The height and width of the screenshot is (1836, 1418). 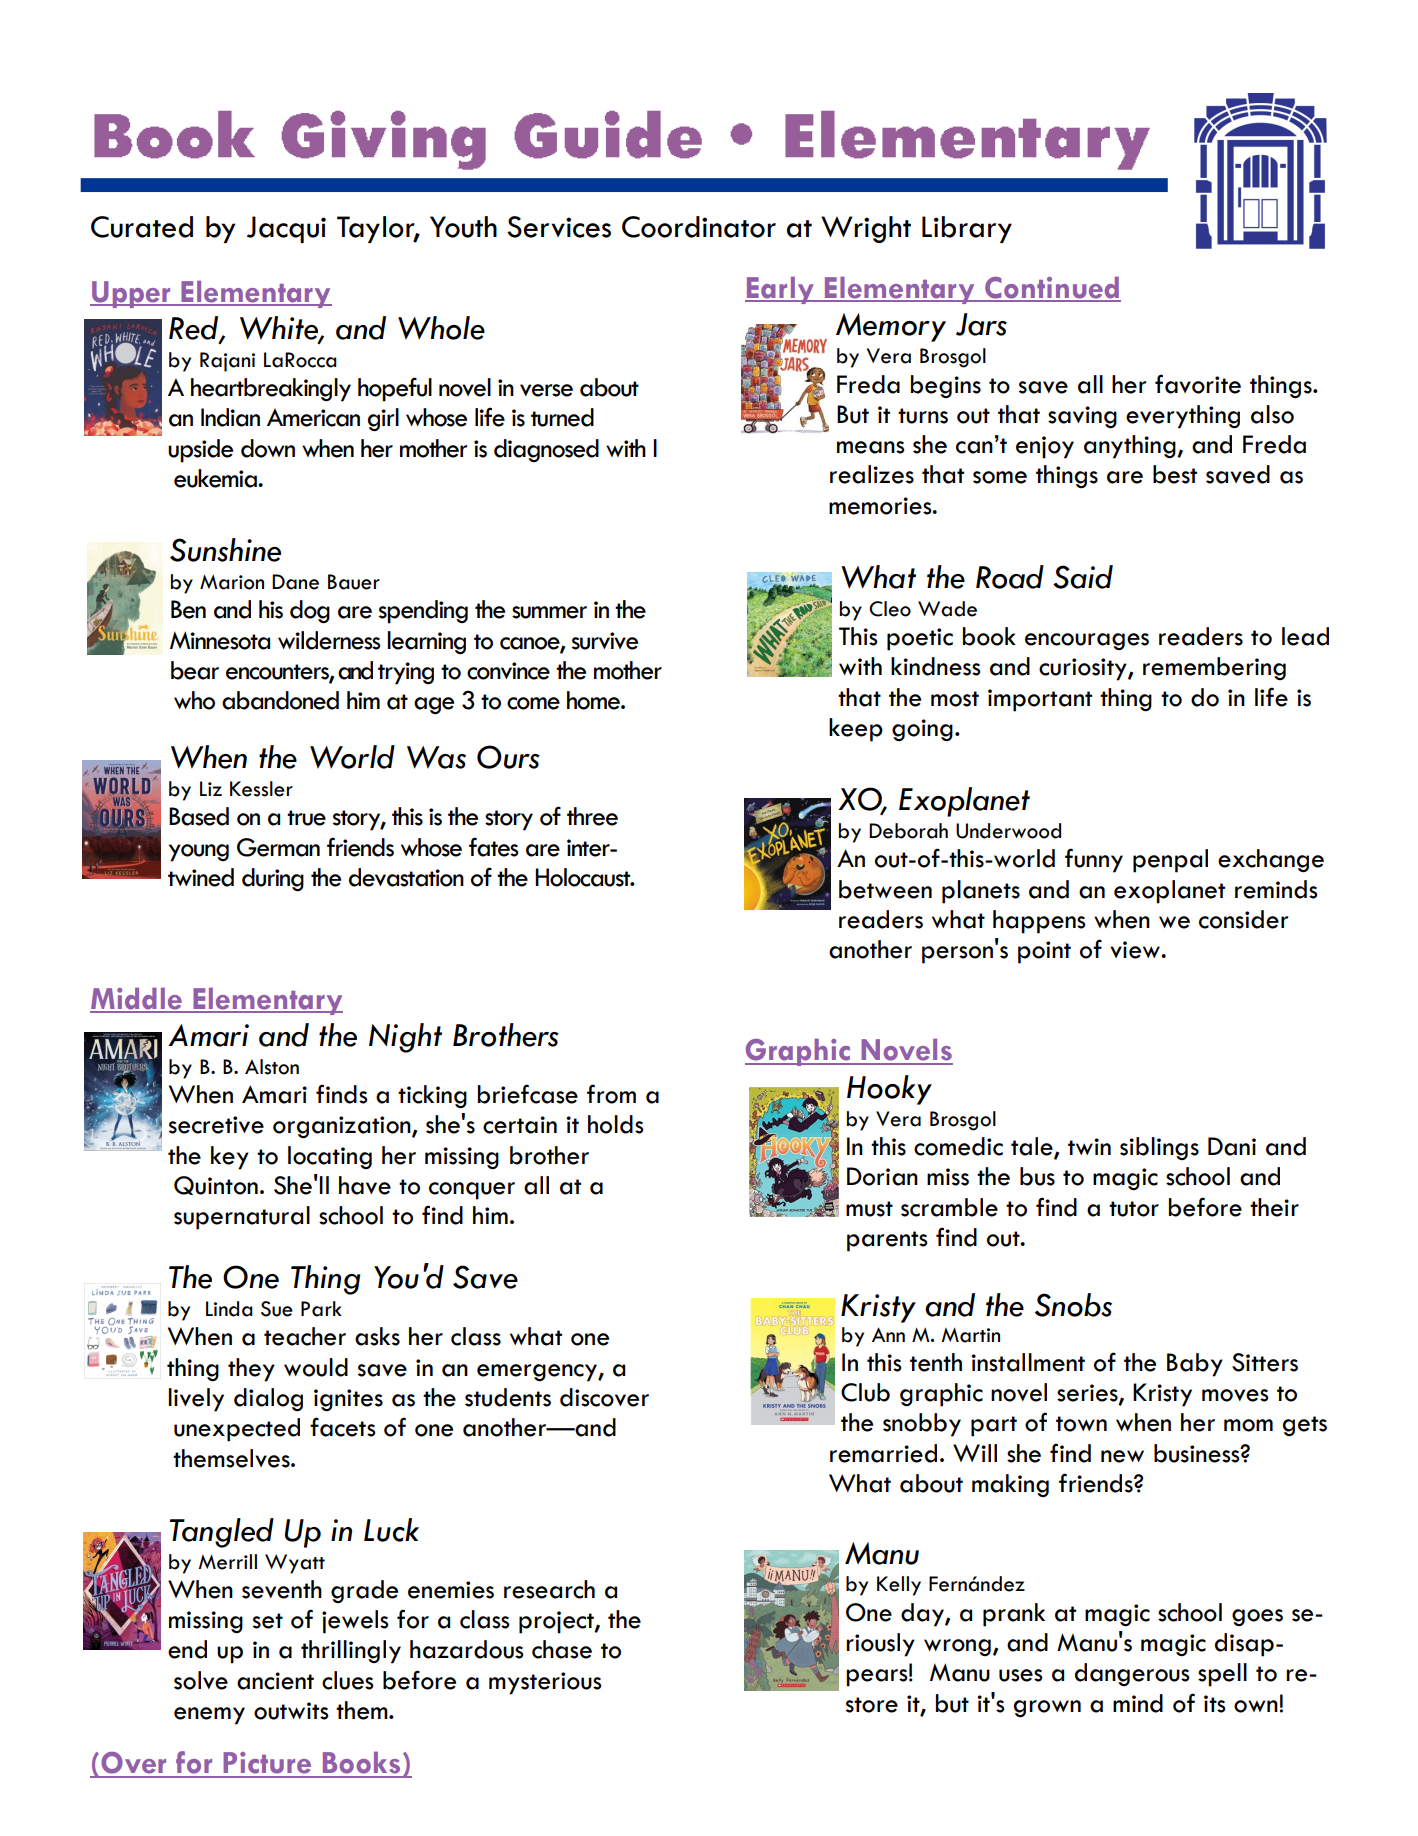 What do you see at coordinates (242, 1218) in the screenshot?
I see `supernatural` at bounding box center [242, 1218].
